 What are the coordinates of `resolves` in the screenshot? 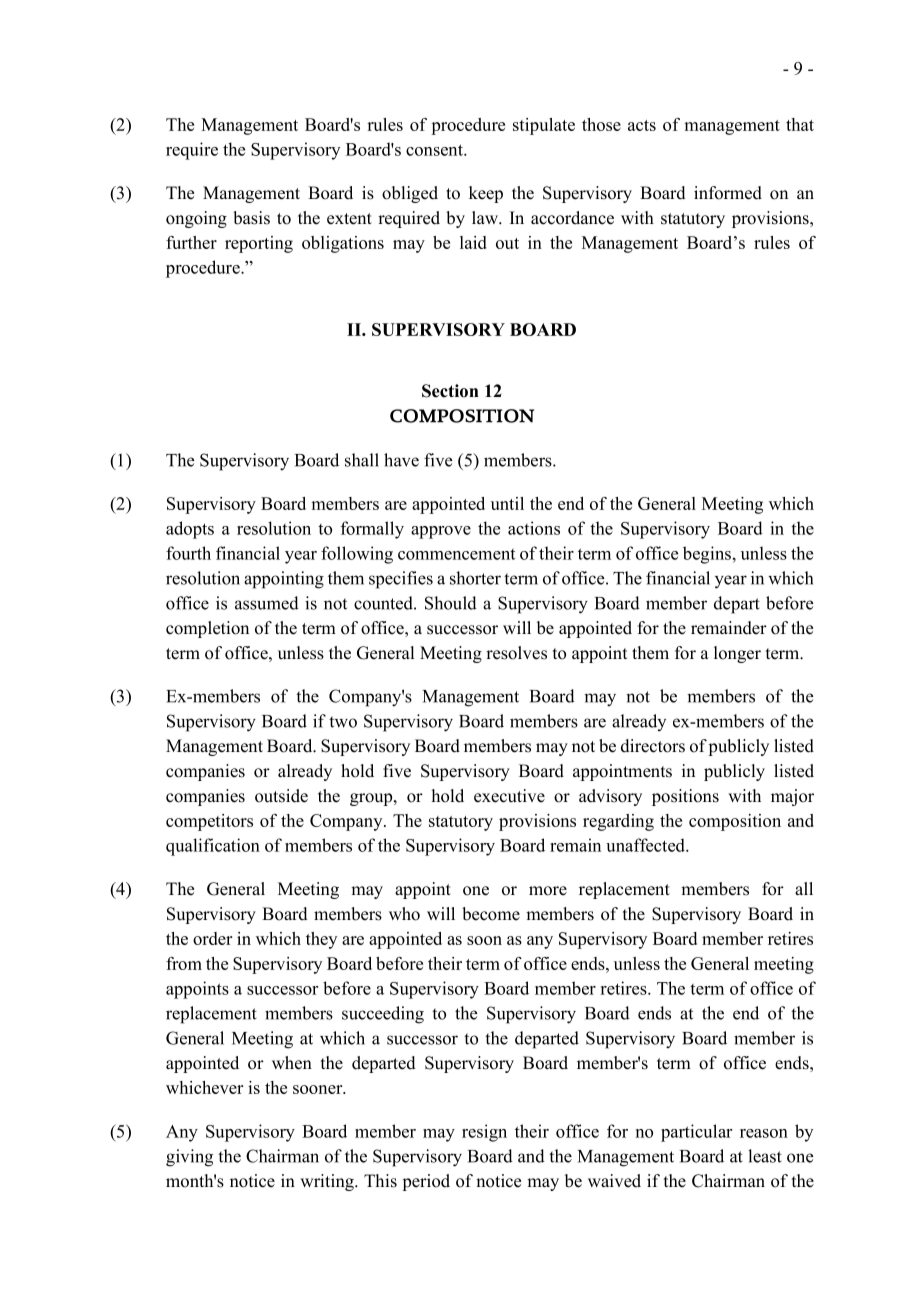 It's located at (516, 653).
